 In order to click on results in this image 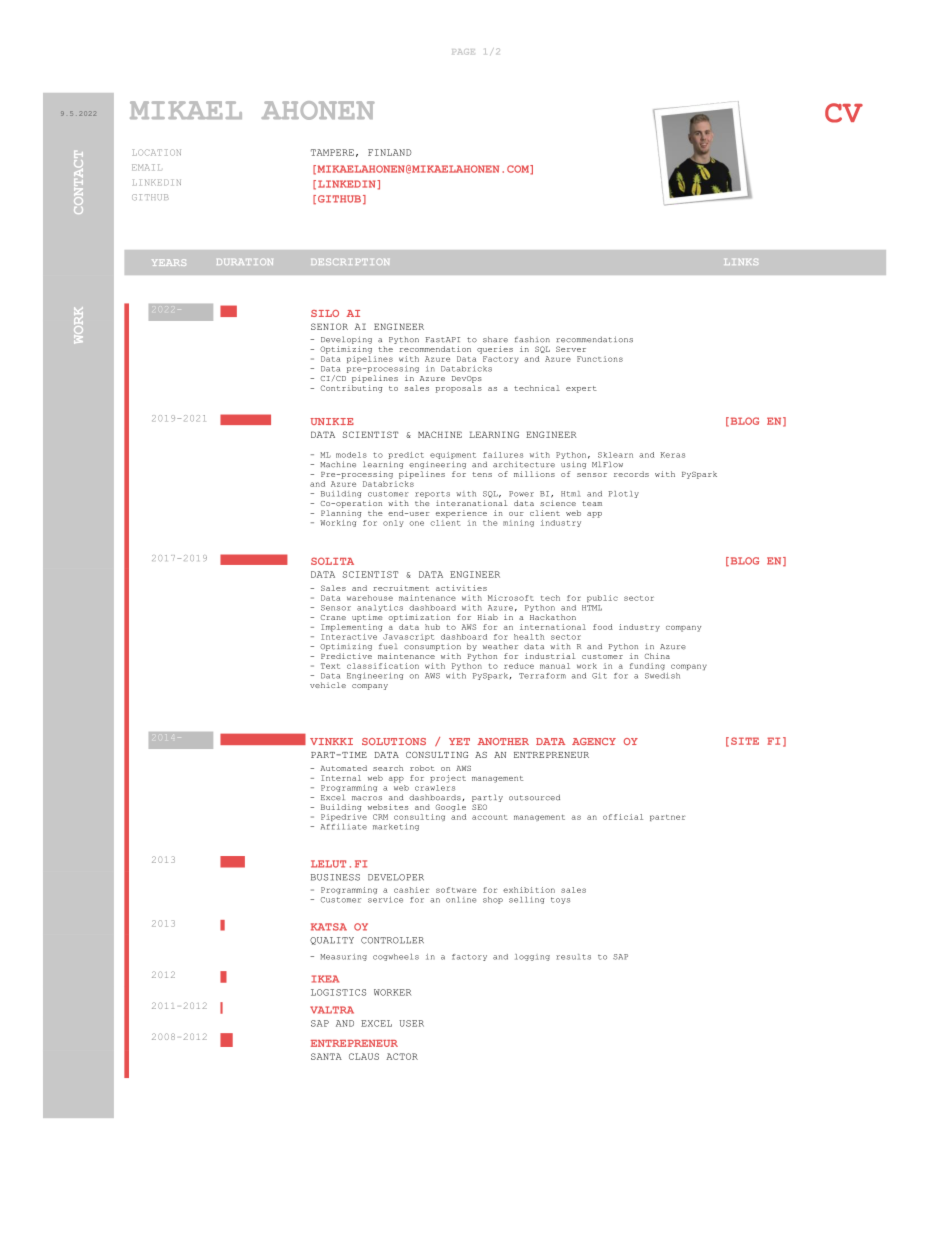, I will do `click(573, 957)`.
